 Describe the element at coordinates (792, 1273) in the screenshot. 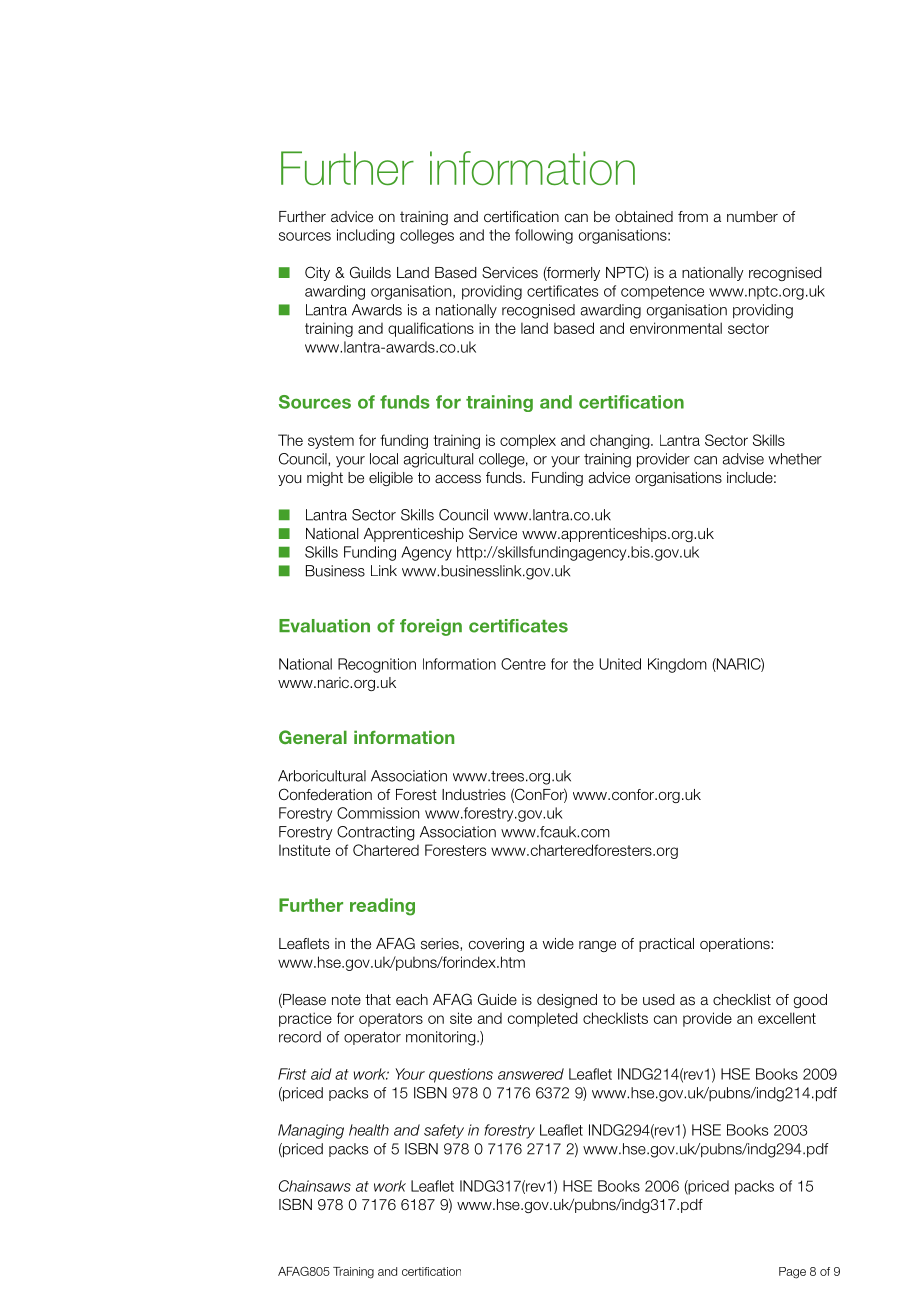

I see `Page` at that location.
